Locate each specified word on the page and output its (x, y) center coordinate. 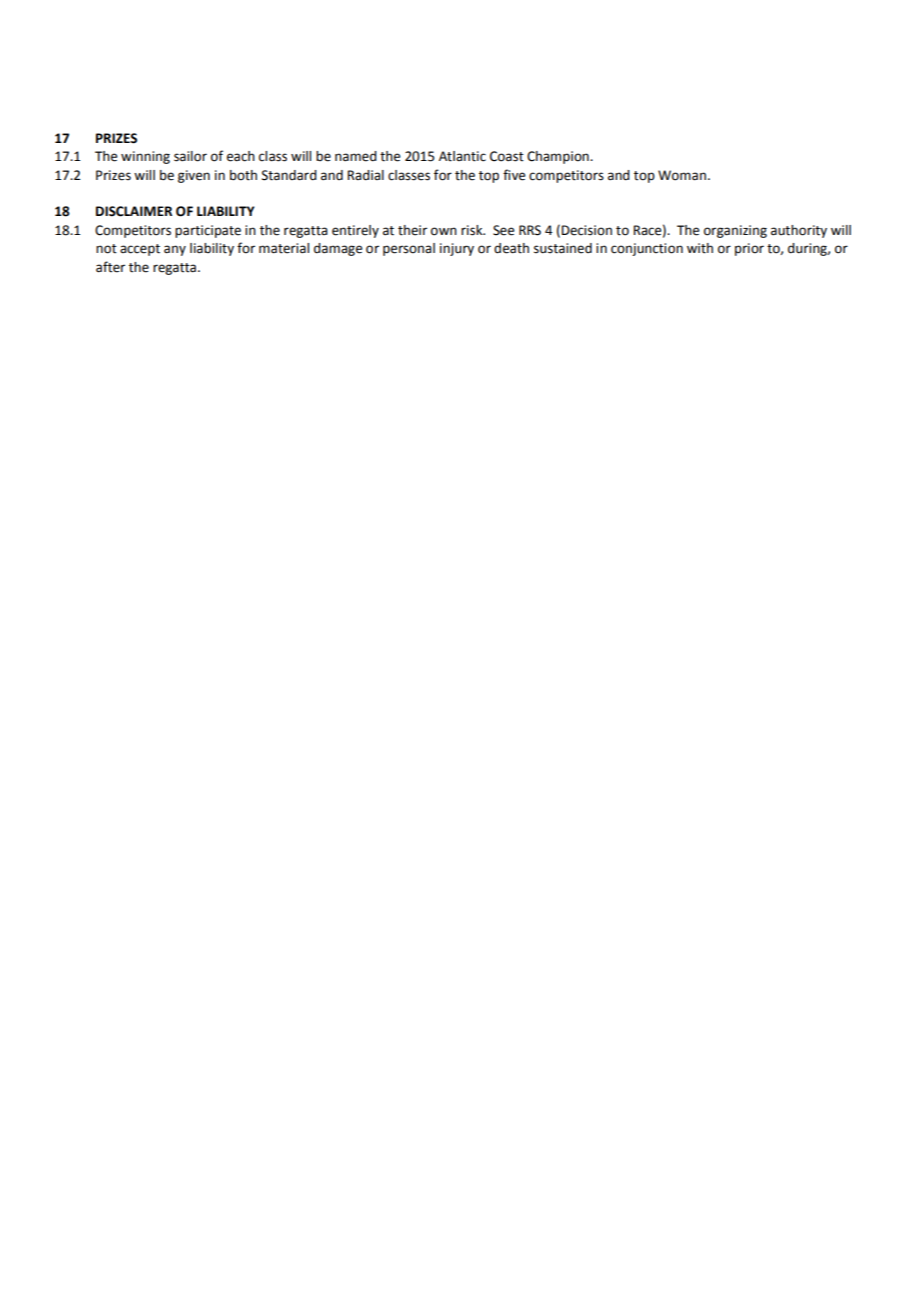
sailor (190, 156)
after (110, 267)
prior (749, 249)
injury (457, 249)
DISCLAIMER (134, 211)
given (194, 176)
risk (473, 230)
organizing (735, 231)
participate (208, 231)
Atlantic (462, 156)
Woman (682, 175)
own (444, 231)
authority (799, 231)
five (514, 175)
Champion (559, 157)
